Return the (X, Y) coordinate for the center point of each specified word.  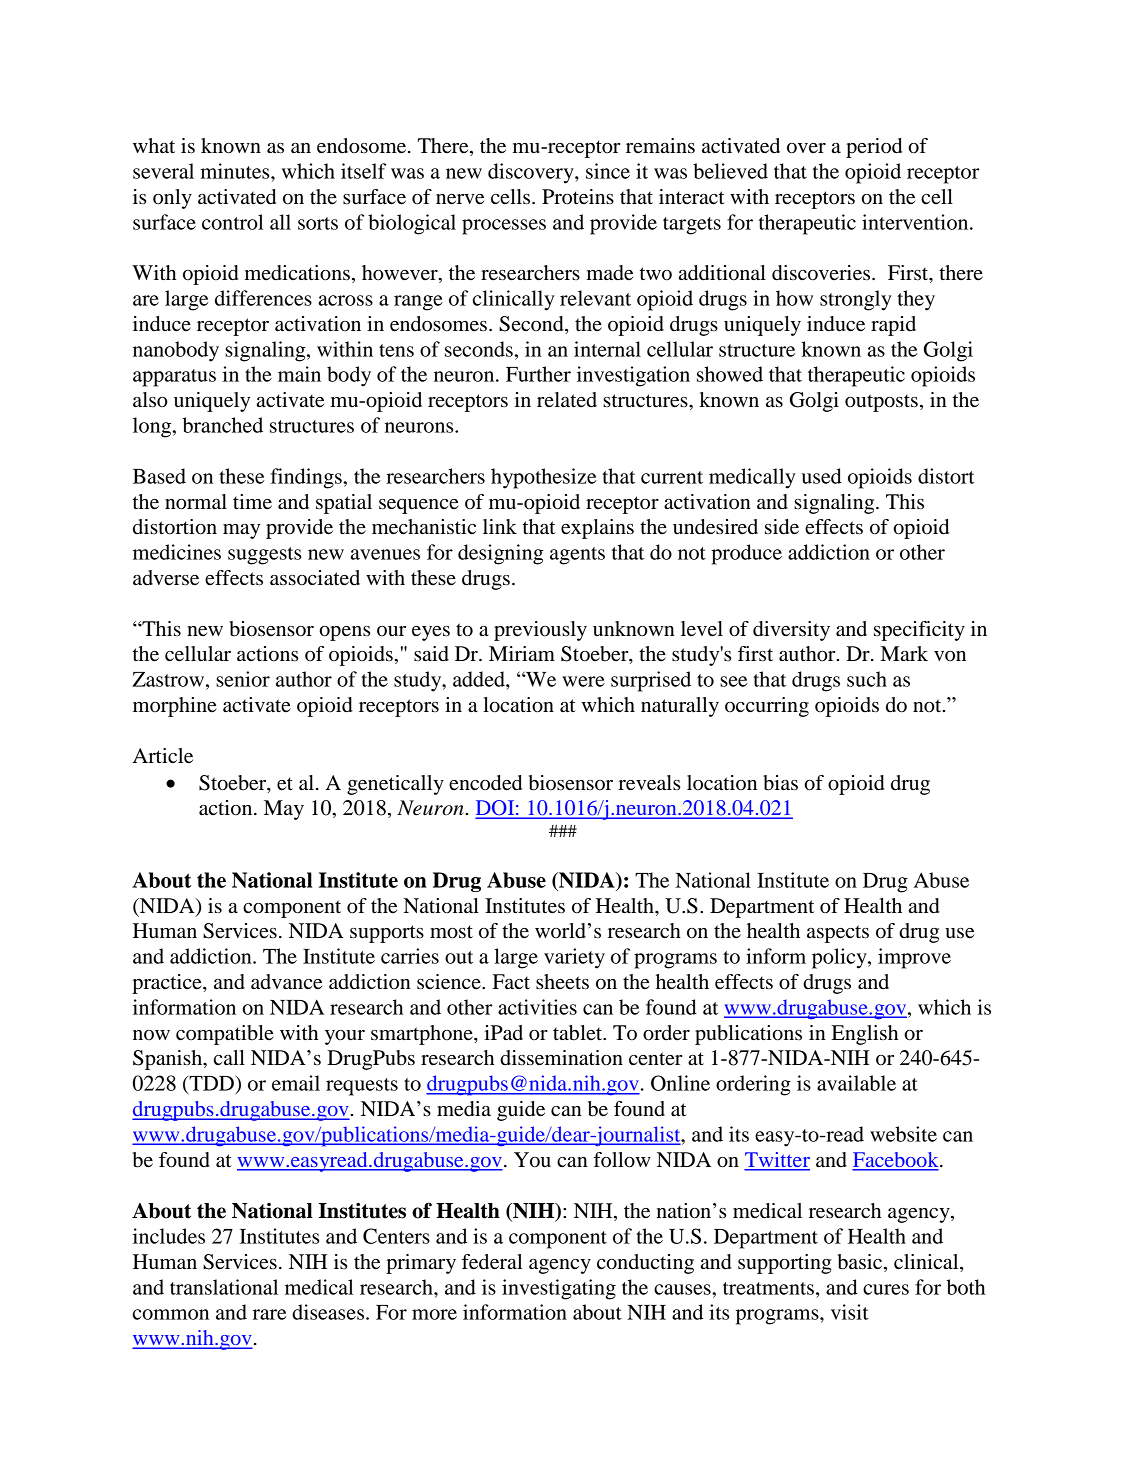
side (782, 527)
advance (286, 982)
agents (577, 556)
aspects (838, 934)
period (874, 148)
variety (574, 958)
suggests (264, 556)
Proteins (578, 197)
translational (224, 1287)
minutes (236, 171)
